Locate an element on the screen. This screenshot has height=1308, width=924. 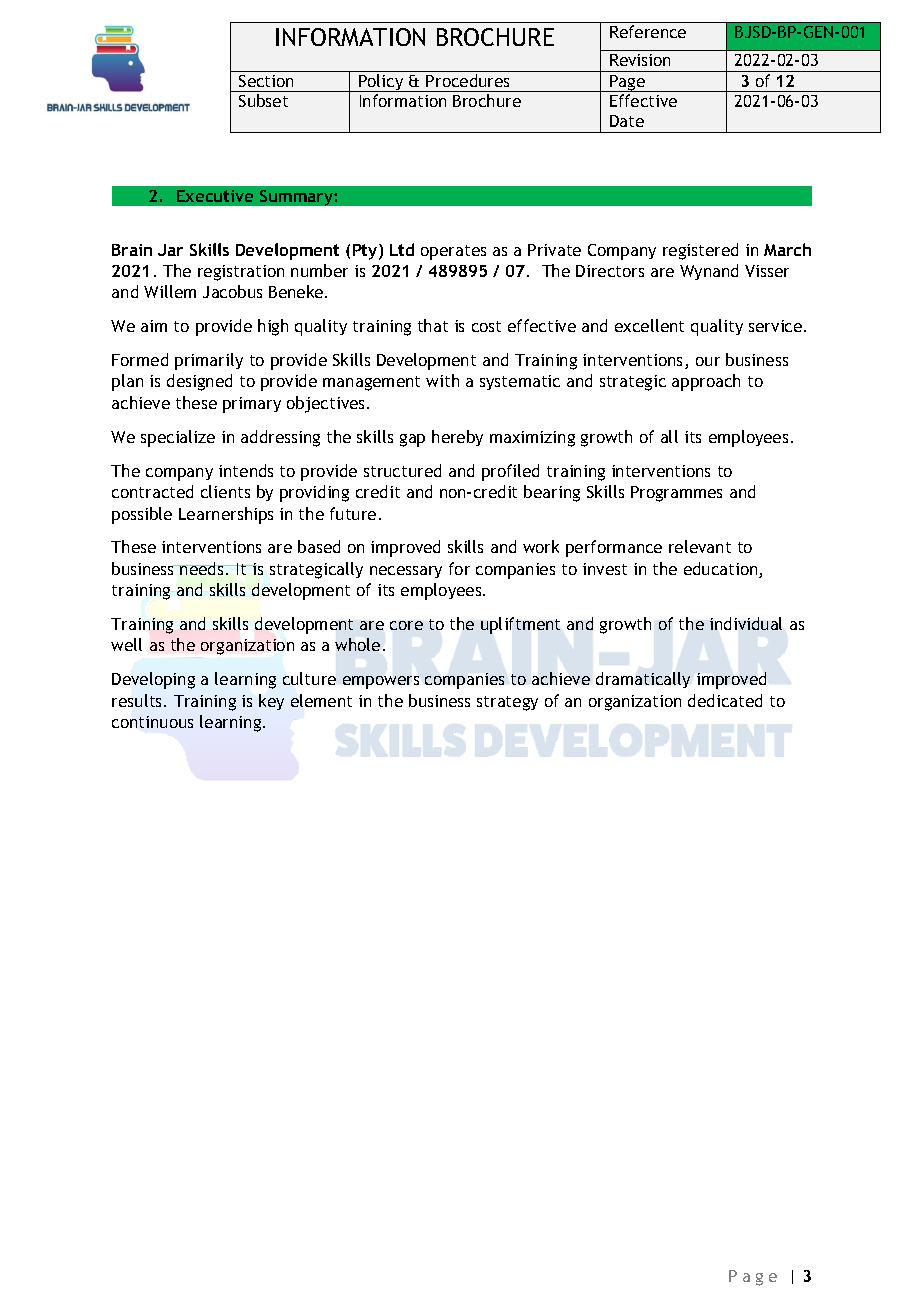
Revision is located at coordinates (640, 60).
